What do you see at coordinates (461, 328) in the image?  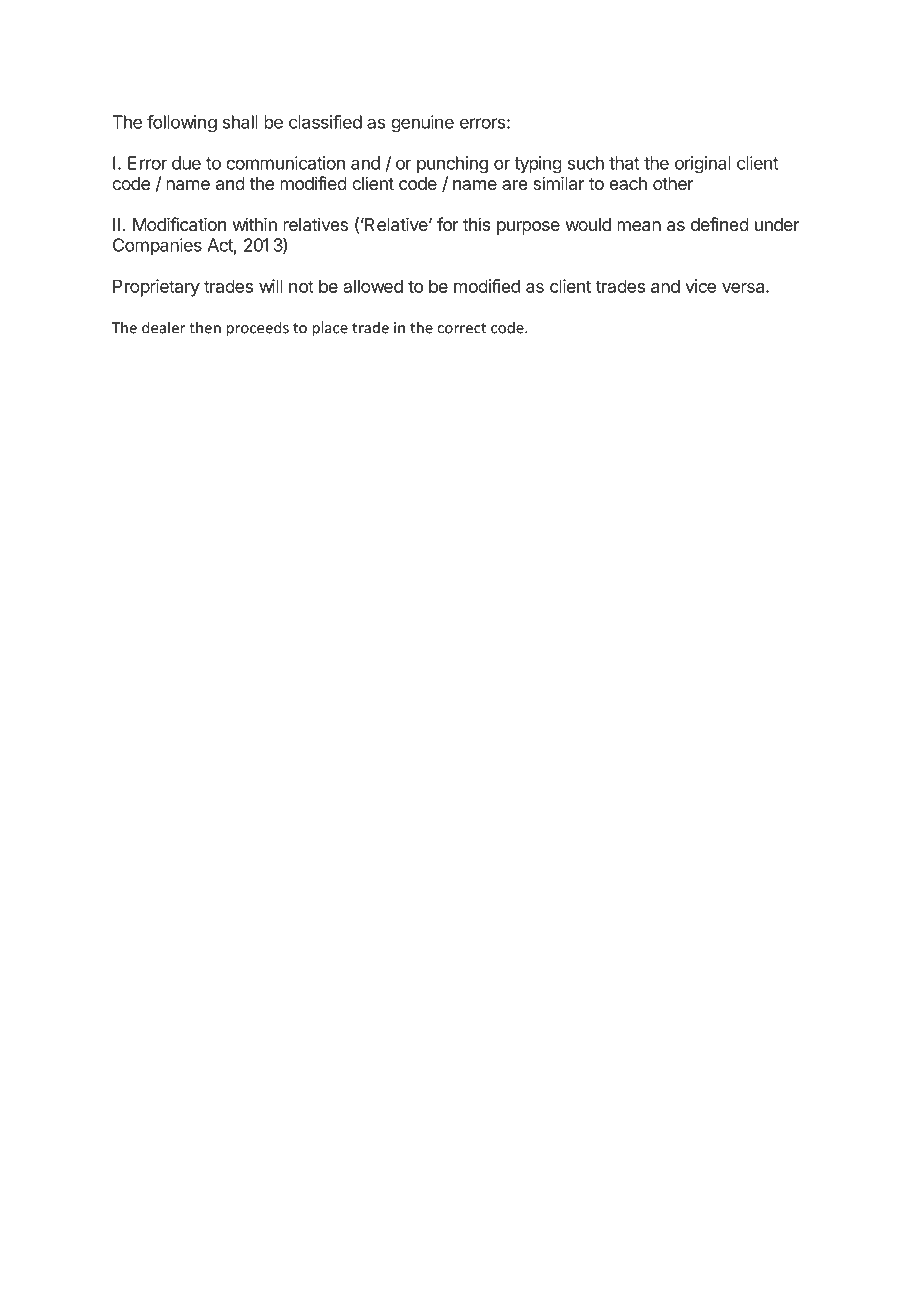 I see `correct` at bounding box center [461, 328].
